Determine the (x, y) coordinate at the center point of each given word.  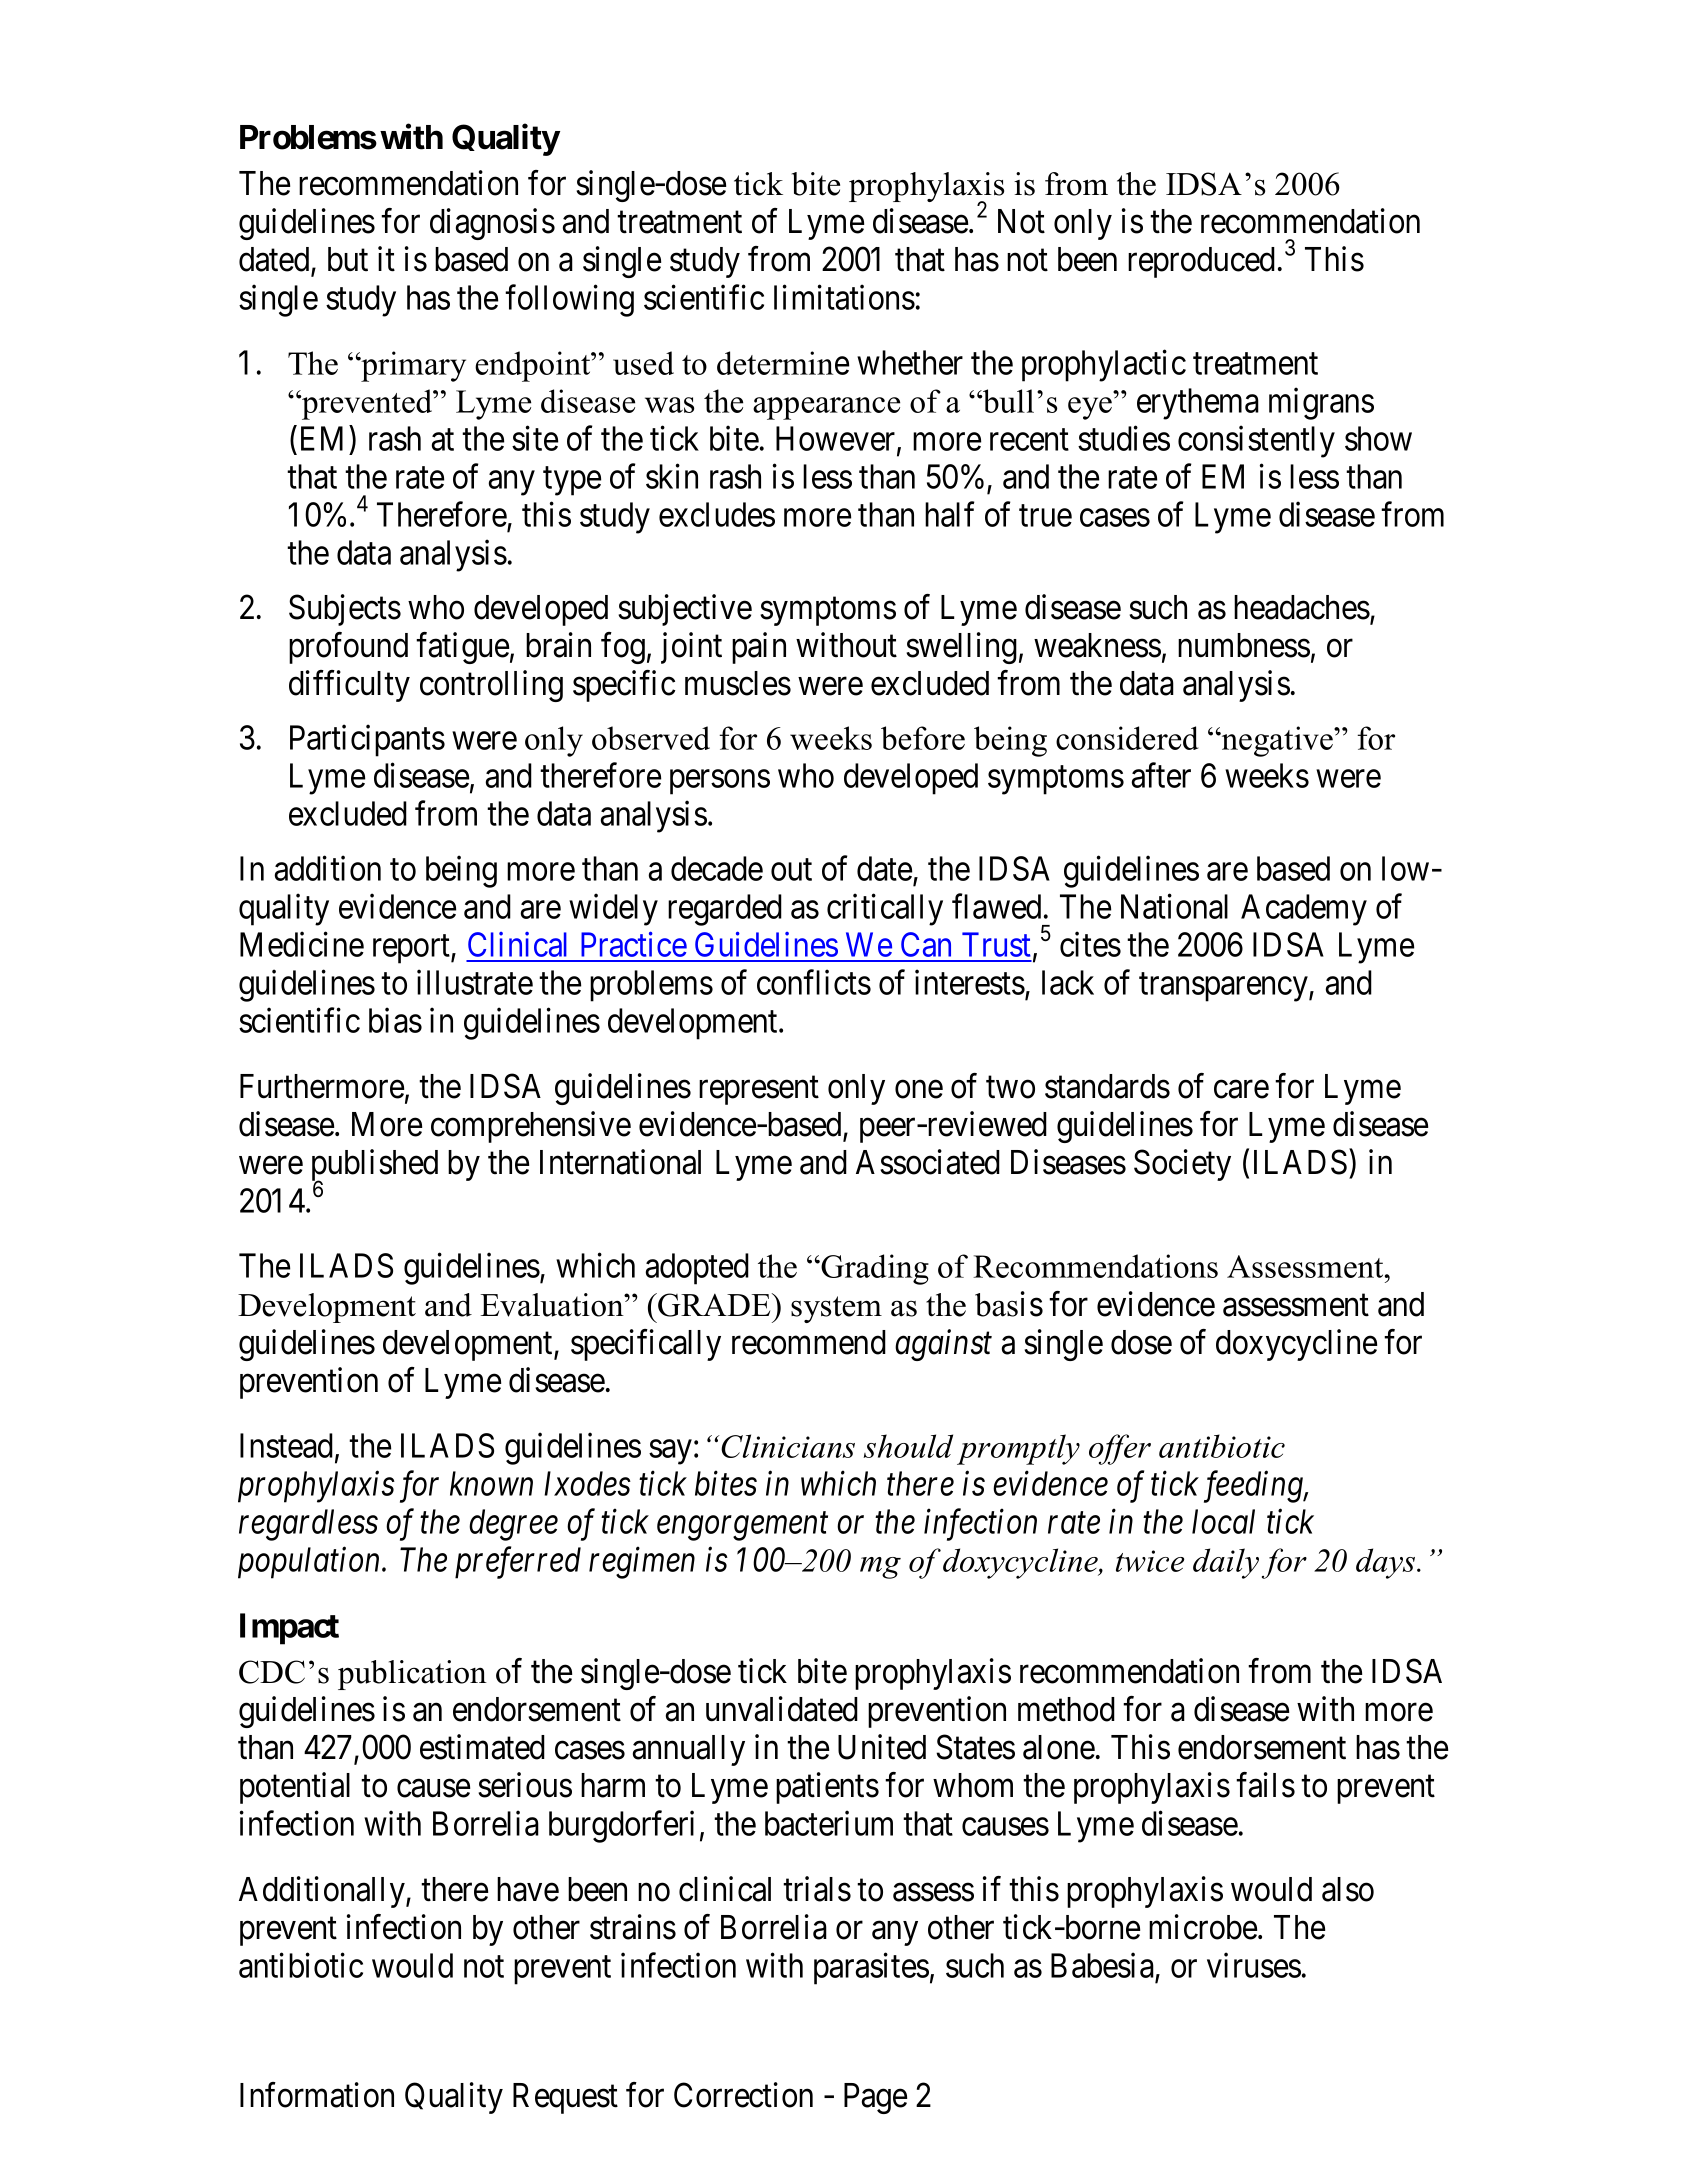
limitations (844, 297)
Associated (928, 1162)
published (375, 1166)
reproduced (1201, 262)
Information (317, 2095)
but (348, 259)
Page (875, 2098)
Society (1182, 1165)
